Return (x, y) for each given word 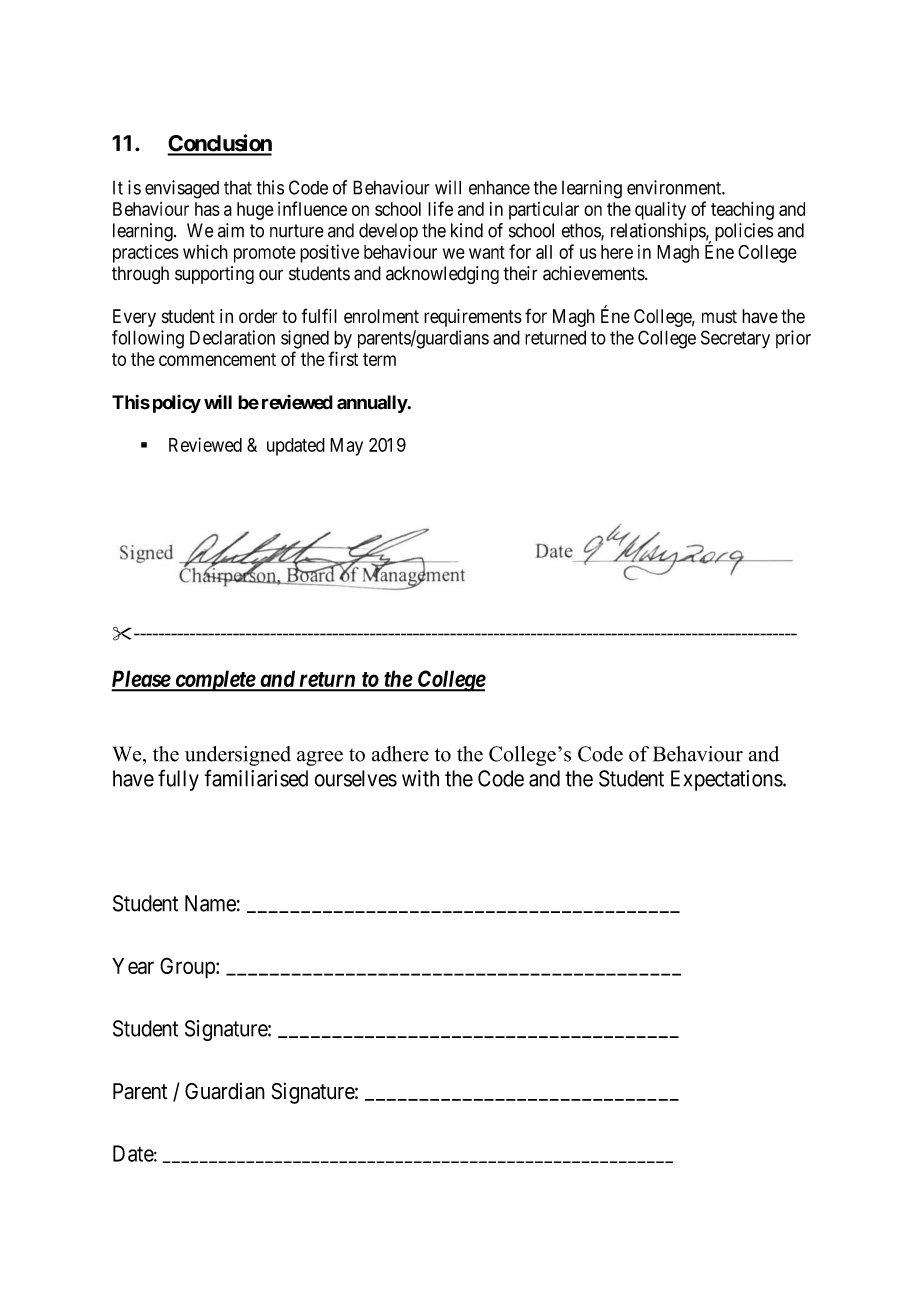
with (420, 778)
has (207, 209)
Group (188, 968)
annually (372, 404)
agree (320, 758)
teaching (742, 211)
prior (793, 339)
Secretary (735, 339)
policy (177, 404)
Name (210, 903)
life (440, 208)
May (346, 447)
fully (178, 780)
